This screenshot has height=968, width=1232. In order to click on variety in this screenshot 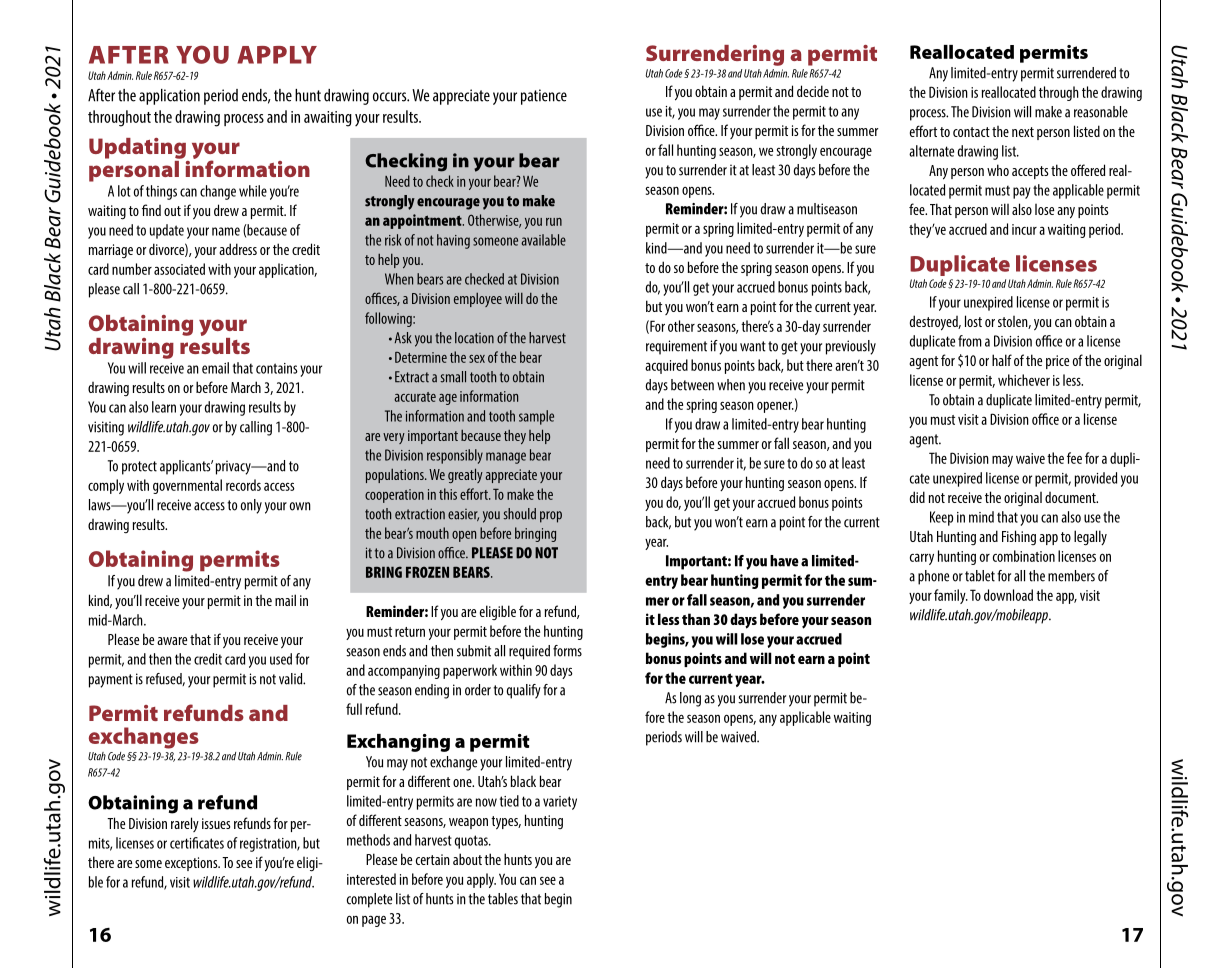, I will do `click(560, 803)`.
